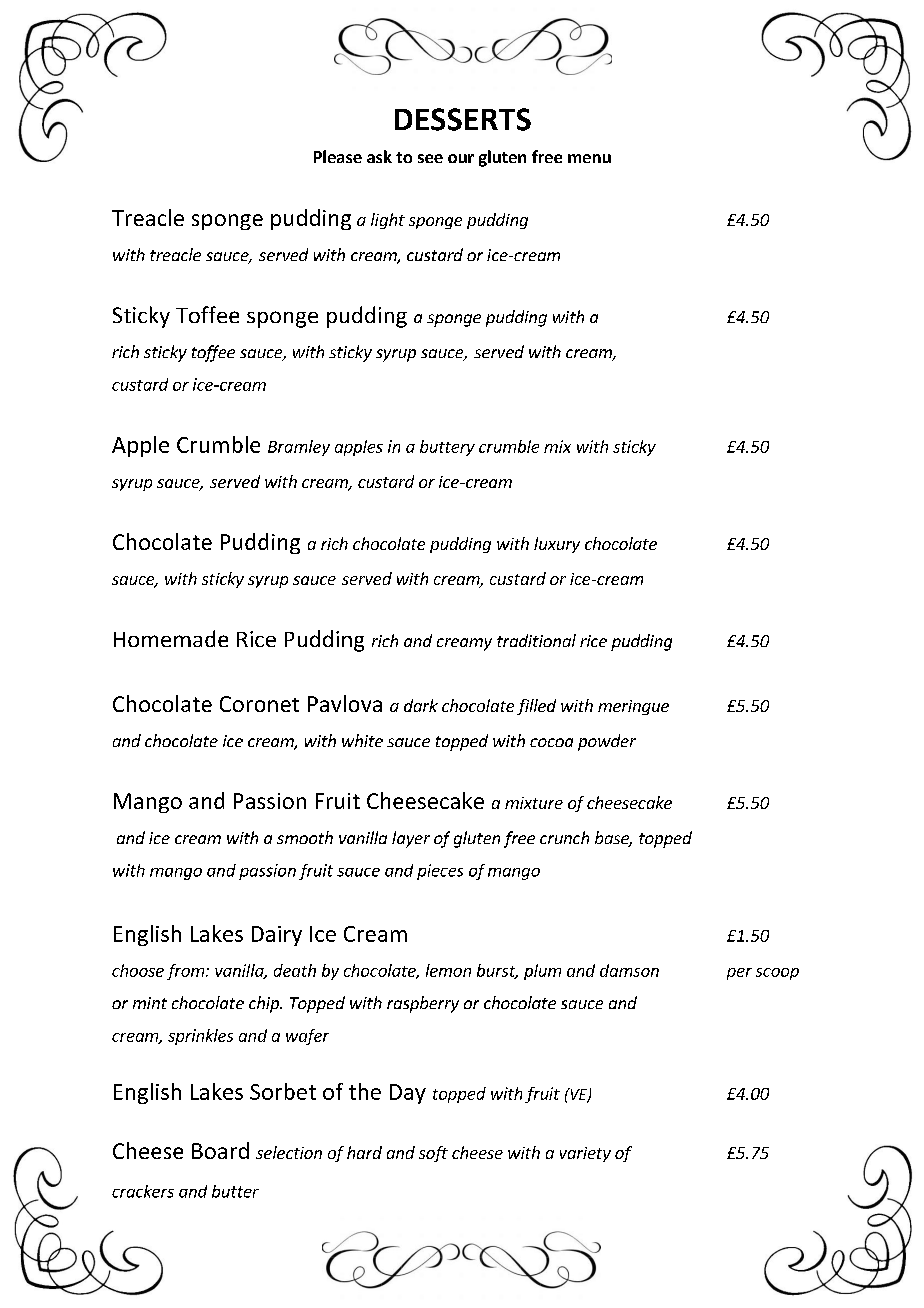 The image size is (924, 1308). Describe the element at coordinates (461, 158) in the screenshot. I see `our` at that location.
